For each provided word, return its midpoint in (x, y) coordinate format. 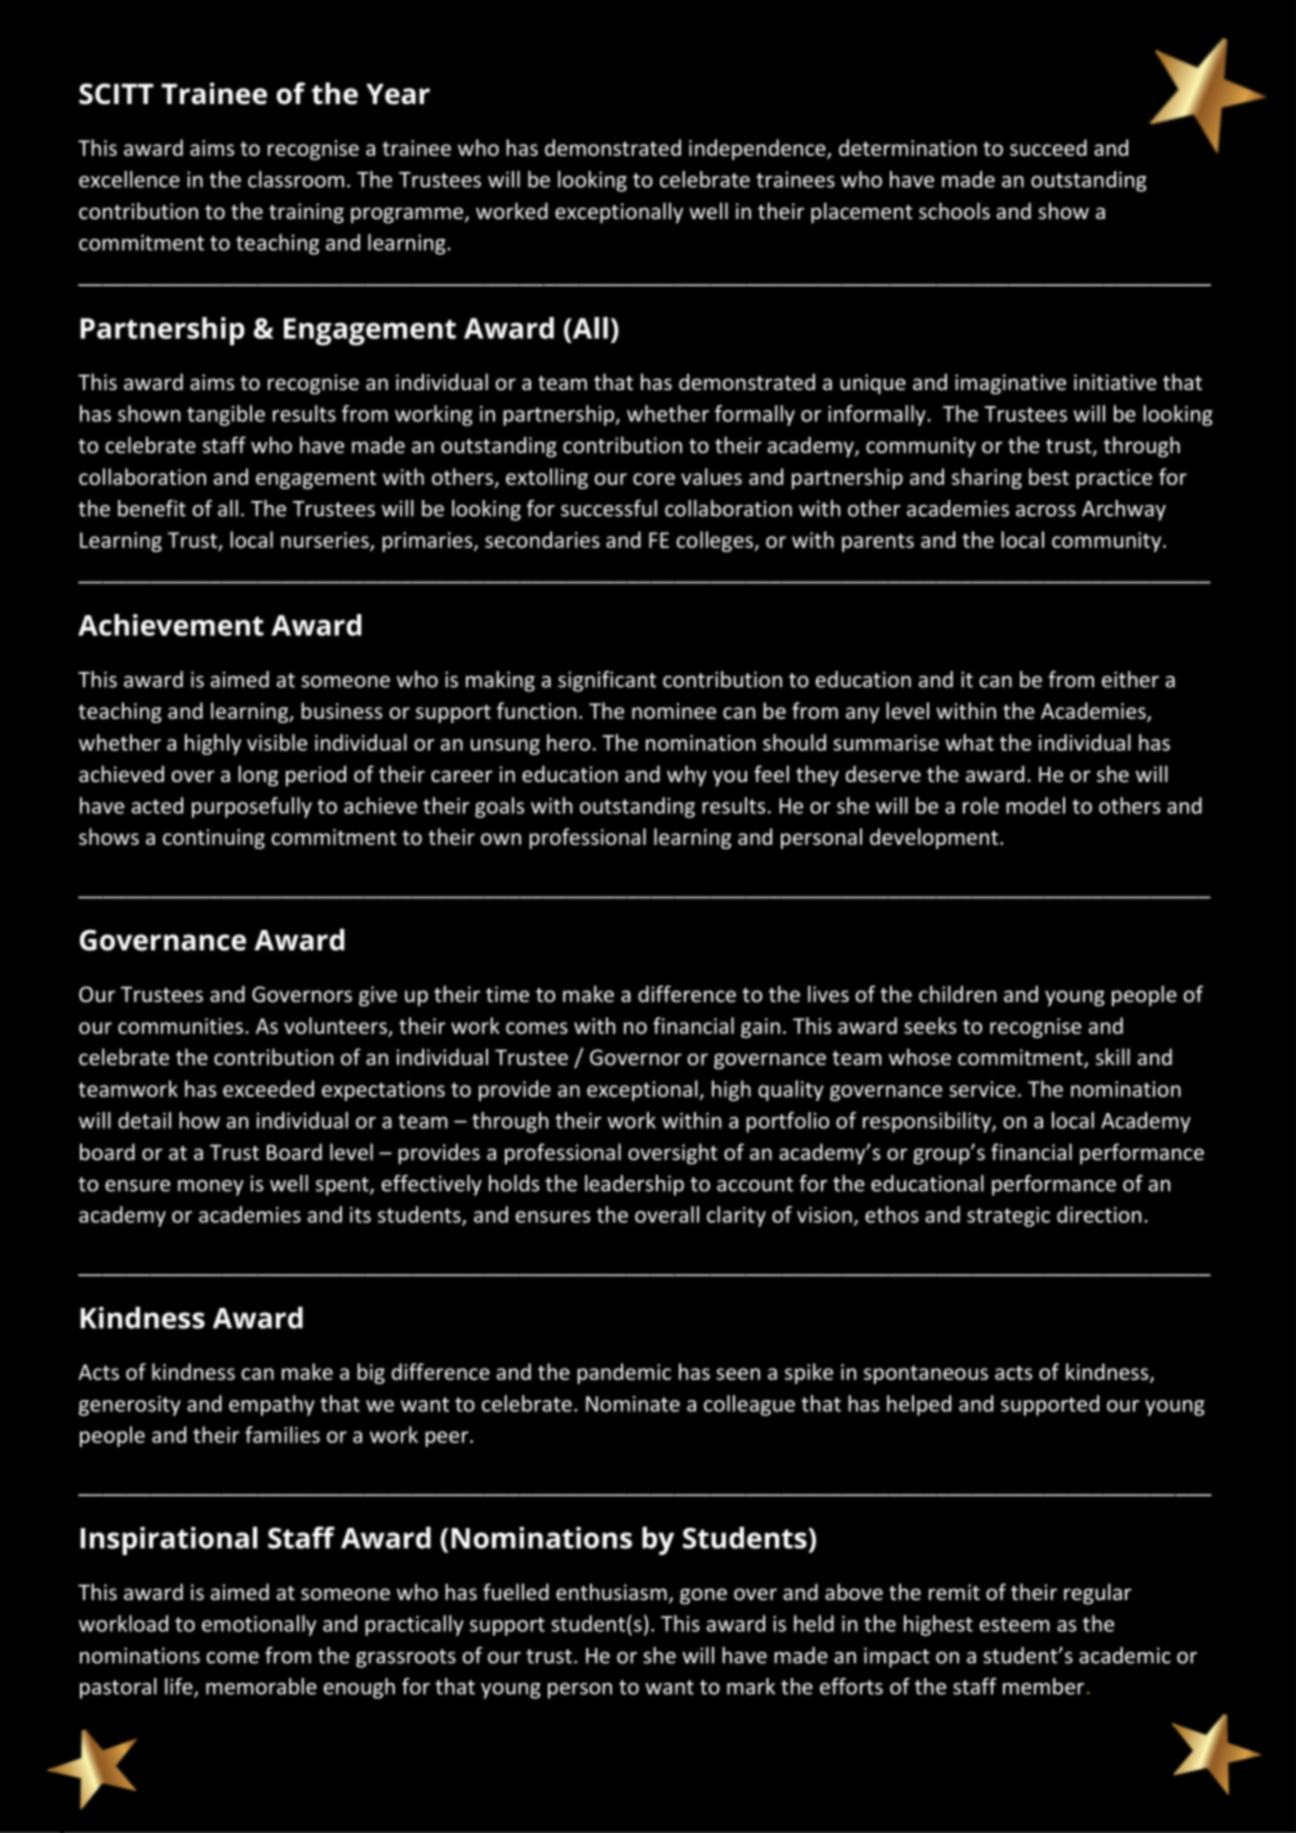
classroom (296, 179)
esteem (1015, 1624)
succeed (1048, 147)
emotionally (259, 1625)
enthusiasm (611, 1592)
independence (758, 149)
